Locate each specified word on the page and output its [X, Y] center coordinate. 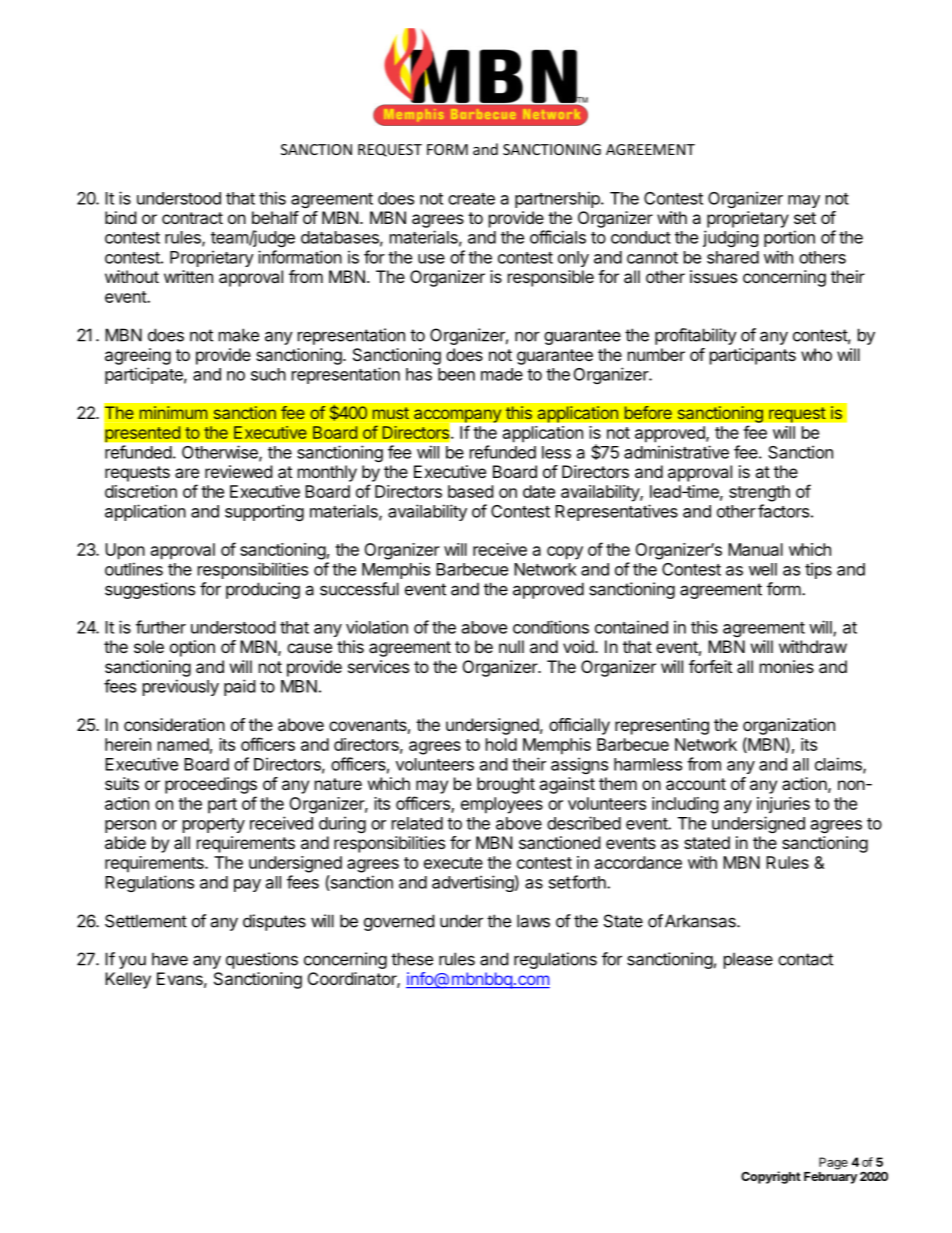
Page [833, 1163]
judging [731, 238]
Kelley [128, 980]
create [471, 199]
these [412, 959]
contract [192, 218]
